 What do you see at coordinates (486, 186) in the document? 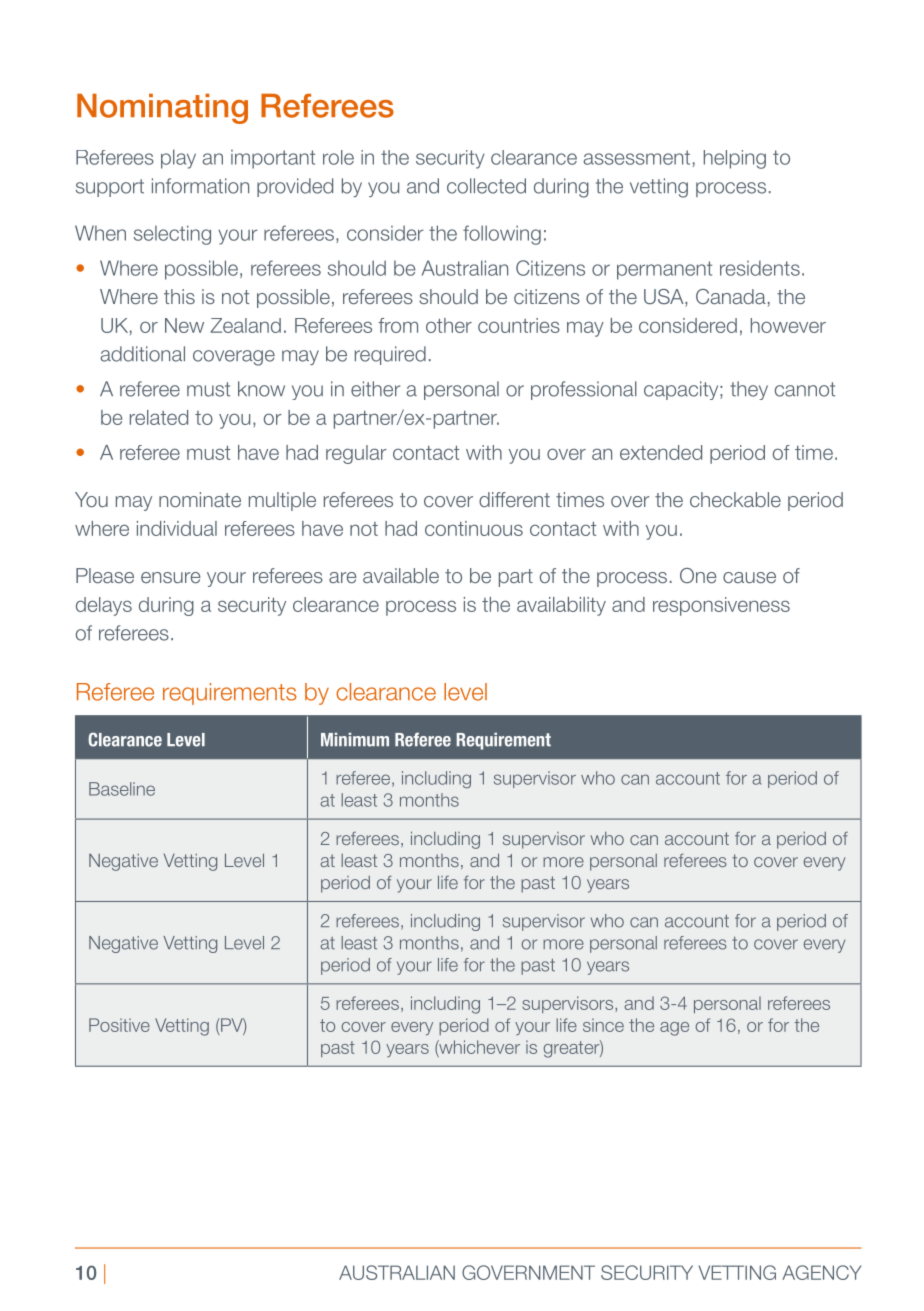
I see `collected` at bounding box center [486, 186].
